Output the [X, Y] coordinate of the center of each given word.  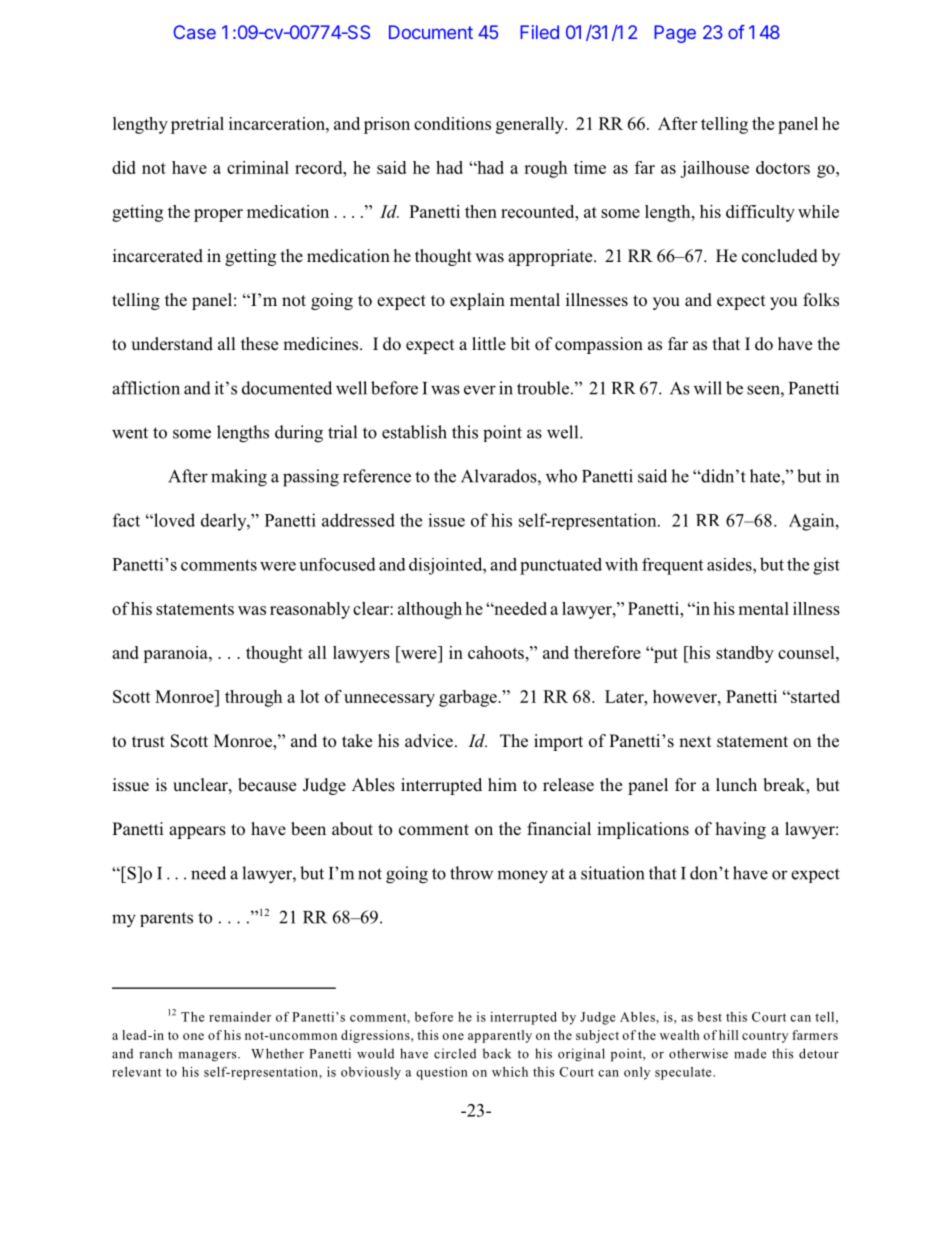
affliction [146, 388]
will [708, 388]
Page [675, 34]
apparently [500, 1036]
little [489, 343]
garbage [469, 698]
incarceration [278, 123]
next [695, 741]
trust [148, 741]
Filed [539, 32]
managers [208, 1057]
